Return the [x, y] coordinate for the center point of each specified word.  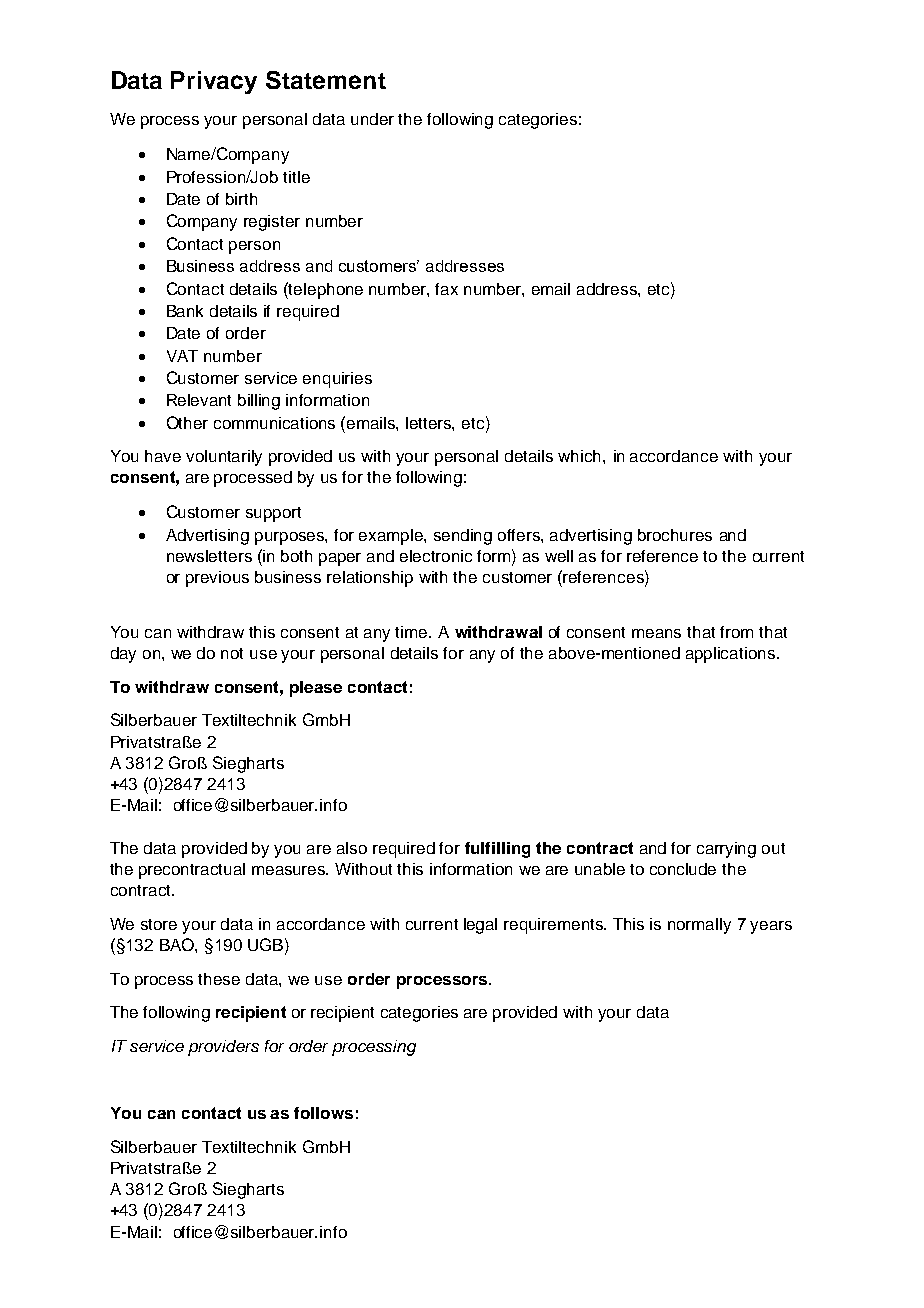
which [581, 456]
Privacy [214, 82]
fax [446, 289]
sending [463, 537]
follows [323, 1113]
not [232, 653]
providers [223, 1048]
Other [187, 422]
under [372, 119]
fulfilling [497, 850]
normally [699, 926]
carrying [726, 850]
